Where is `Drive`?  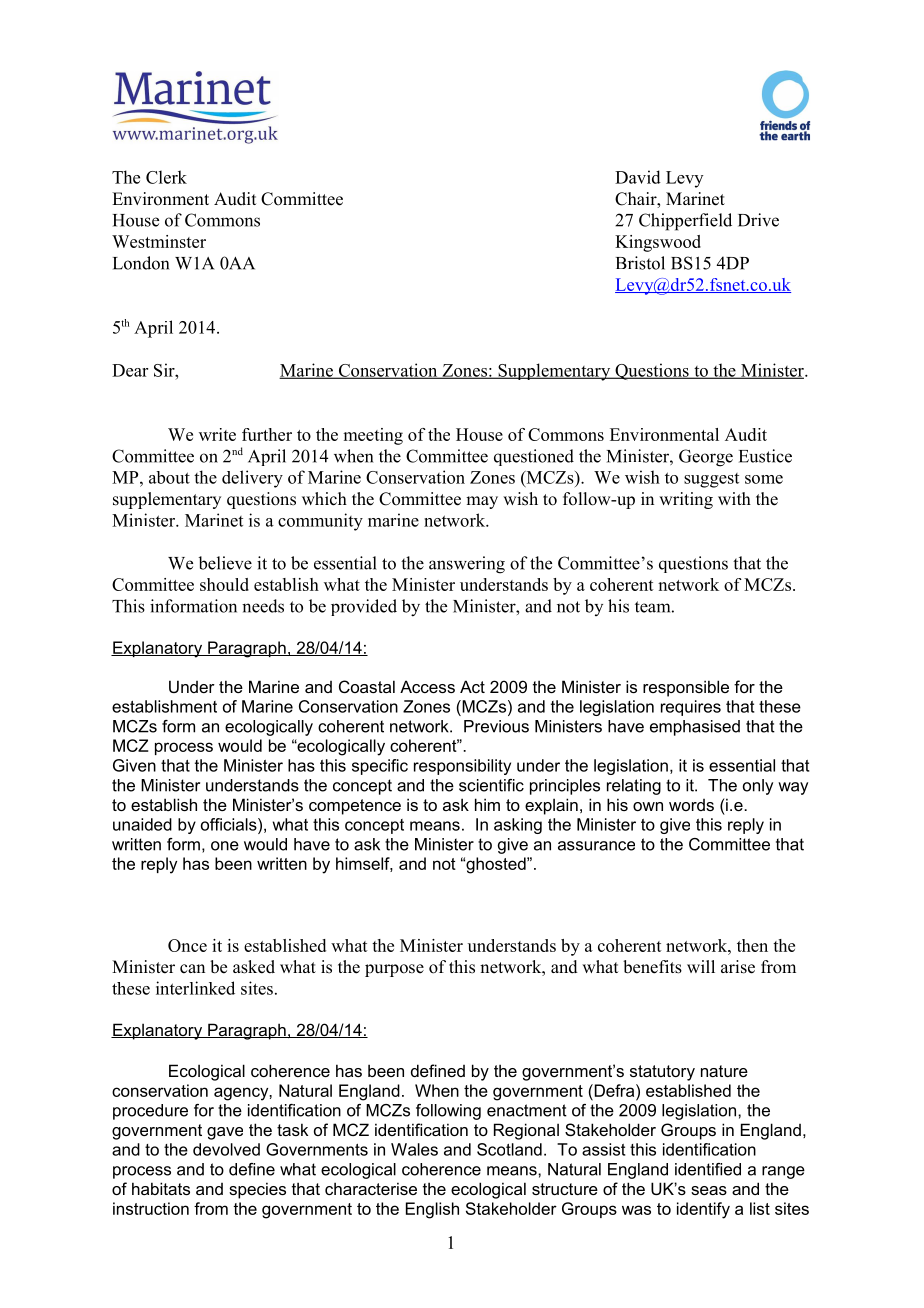
Drive is located at coordinates (758, 220).
